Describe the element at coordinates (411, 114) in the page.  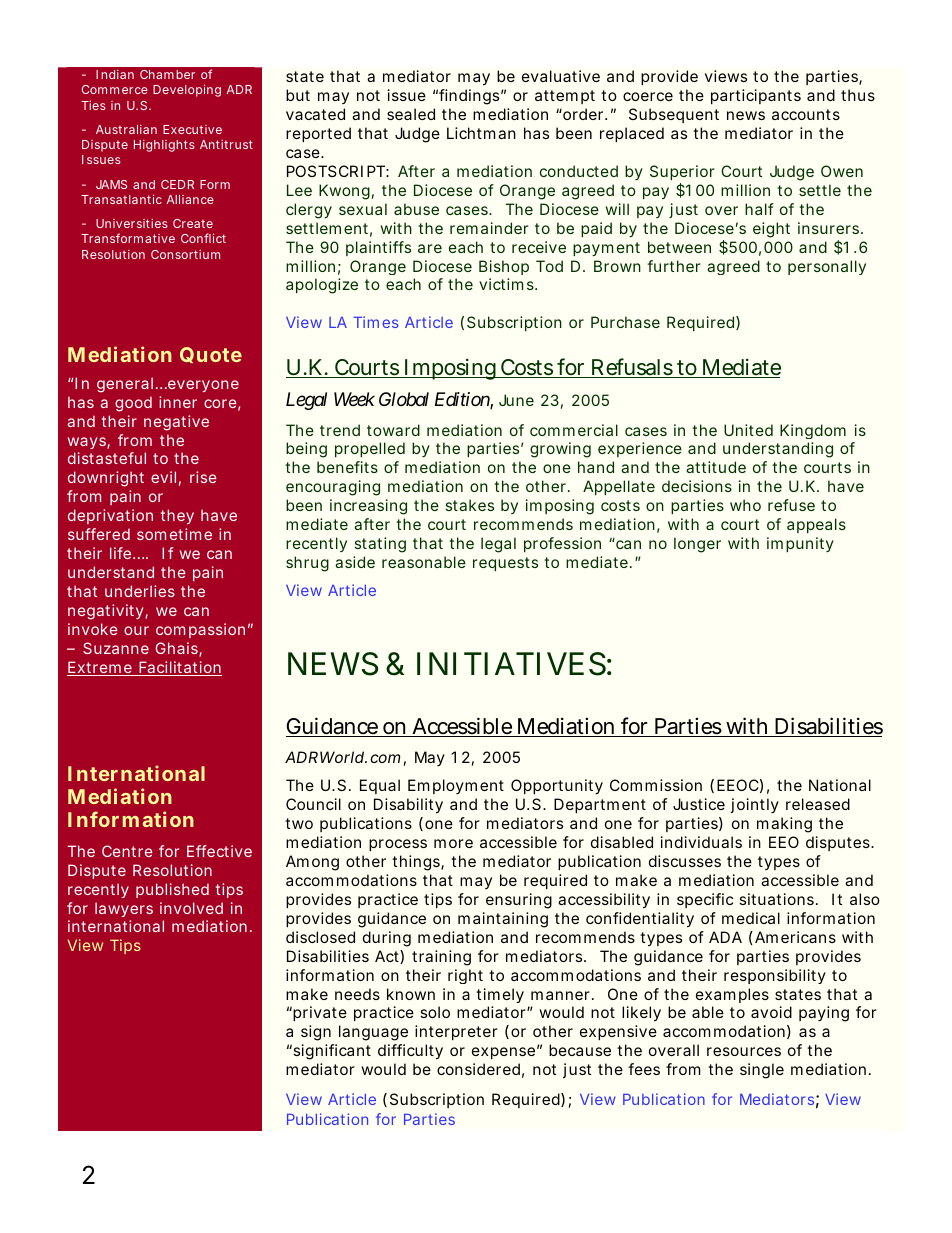
I see `sealed` at that location.
